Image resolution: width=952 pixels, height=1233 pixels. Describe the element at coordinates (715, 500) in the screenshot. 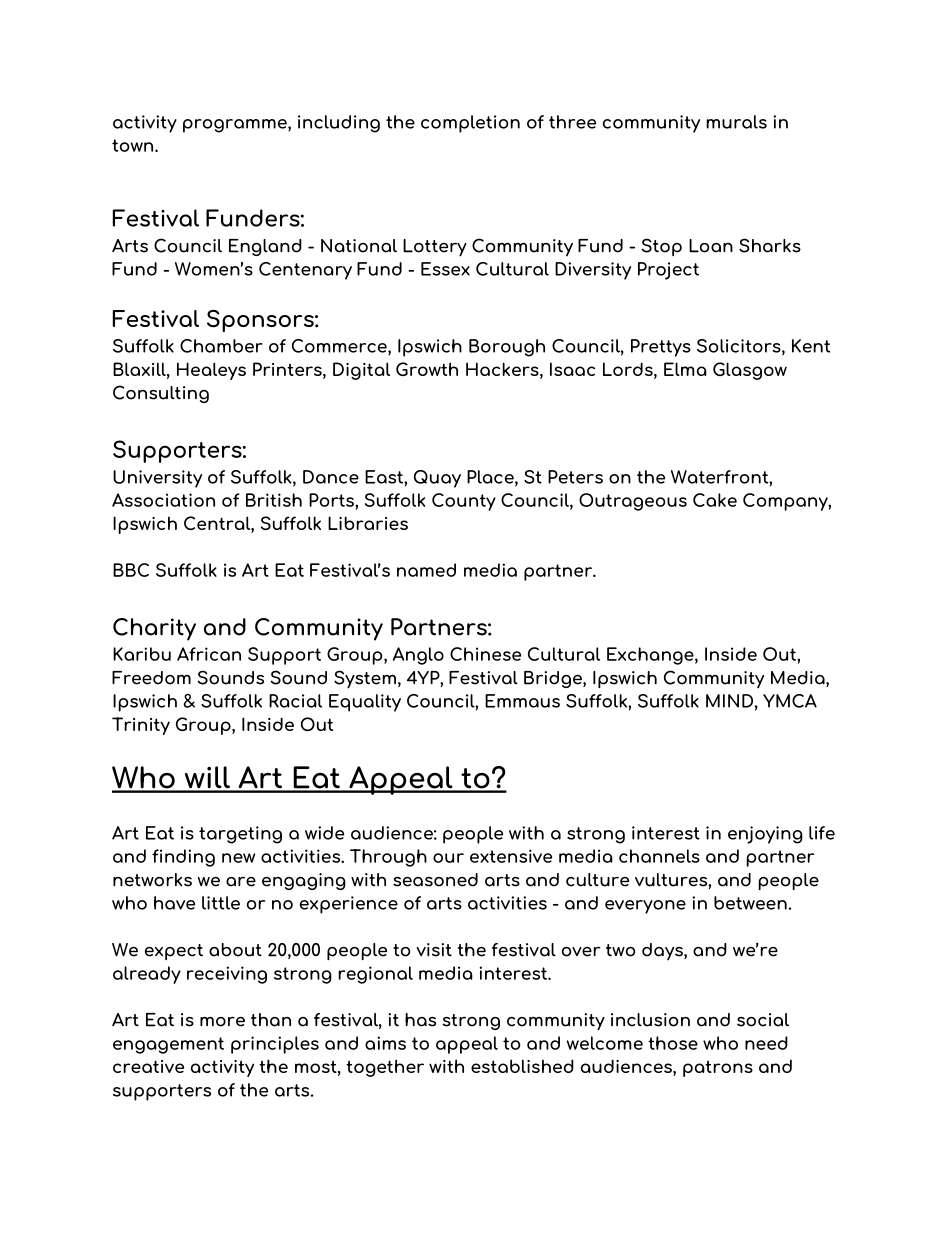

I see `Cake` at that location.
